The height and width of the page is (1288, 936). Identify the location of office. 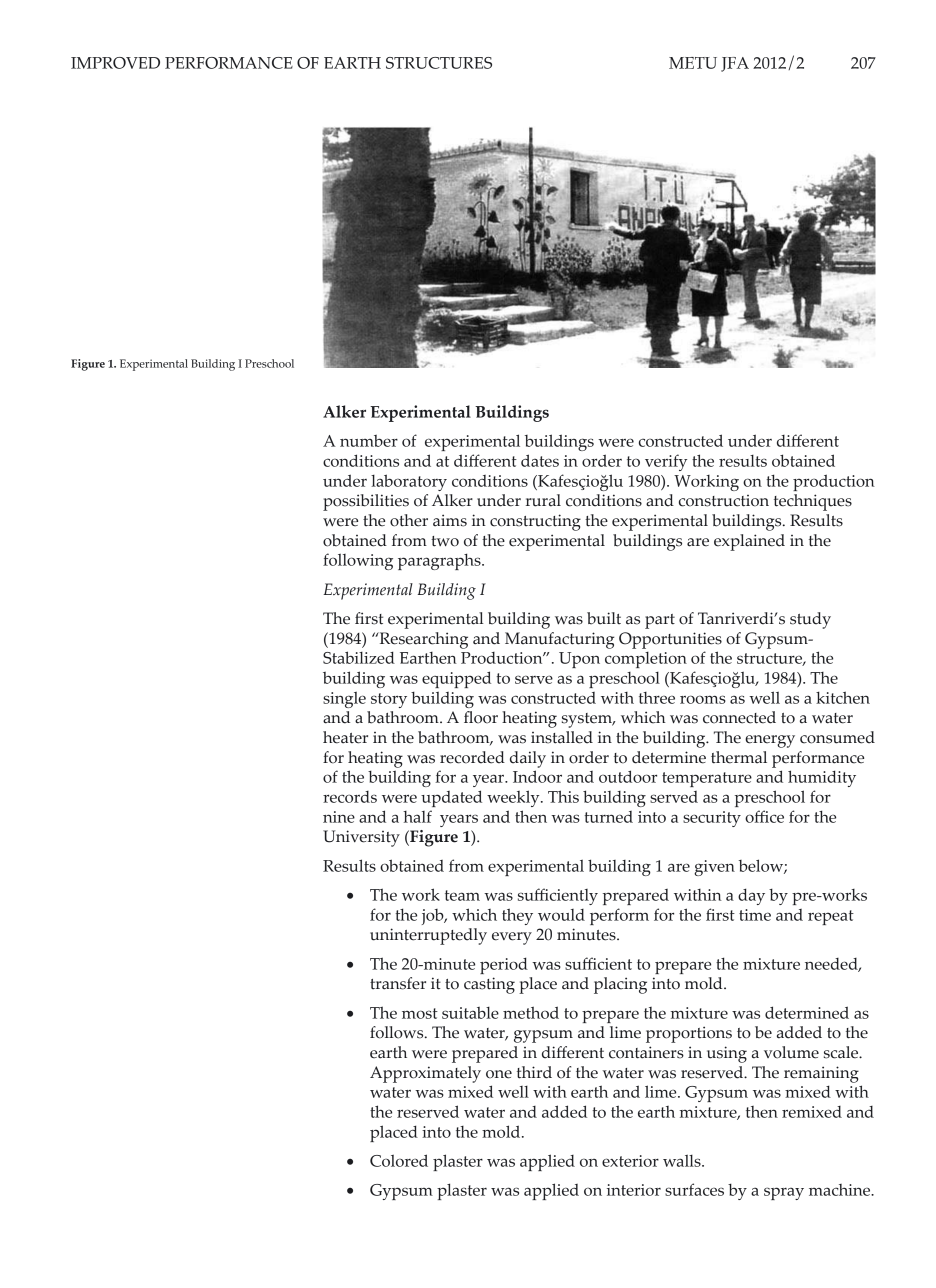
(764, 816).
